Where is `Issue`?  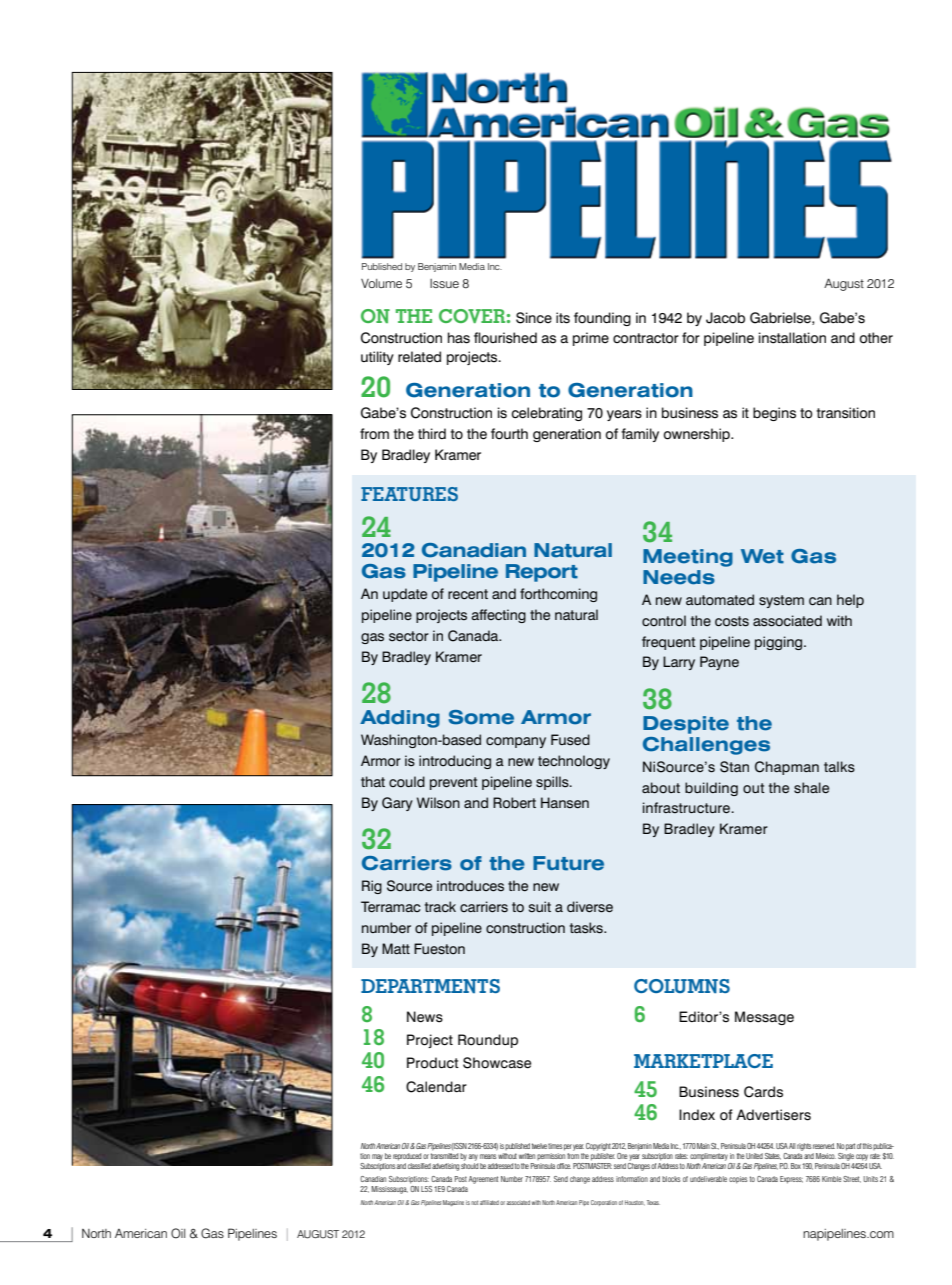 Issue is located at coordinates (444, 283).
